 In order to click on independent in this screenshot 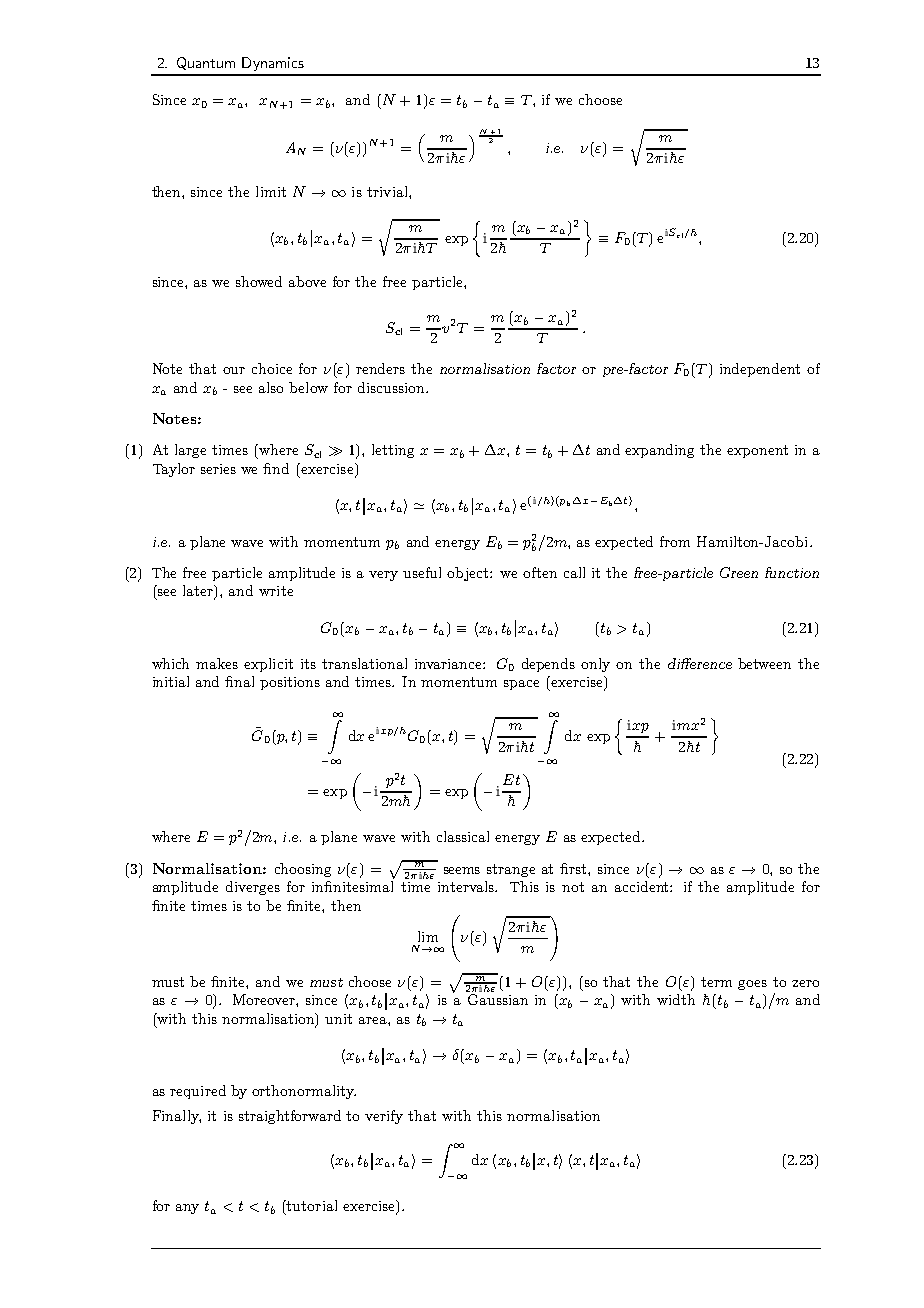, I will do `click(760, 370)`.
